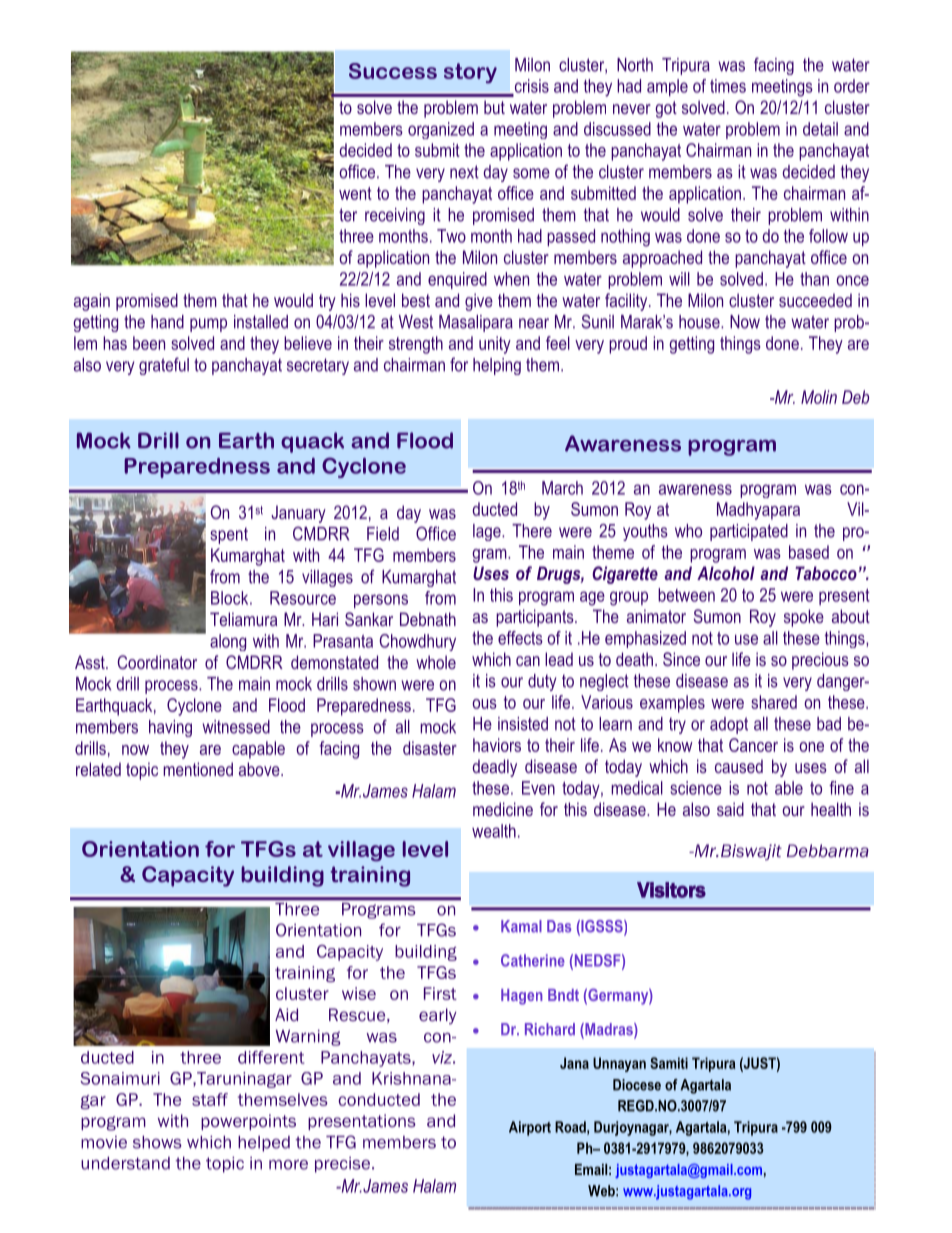  I want to click on shows, so click(157, 1142).
